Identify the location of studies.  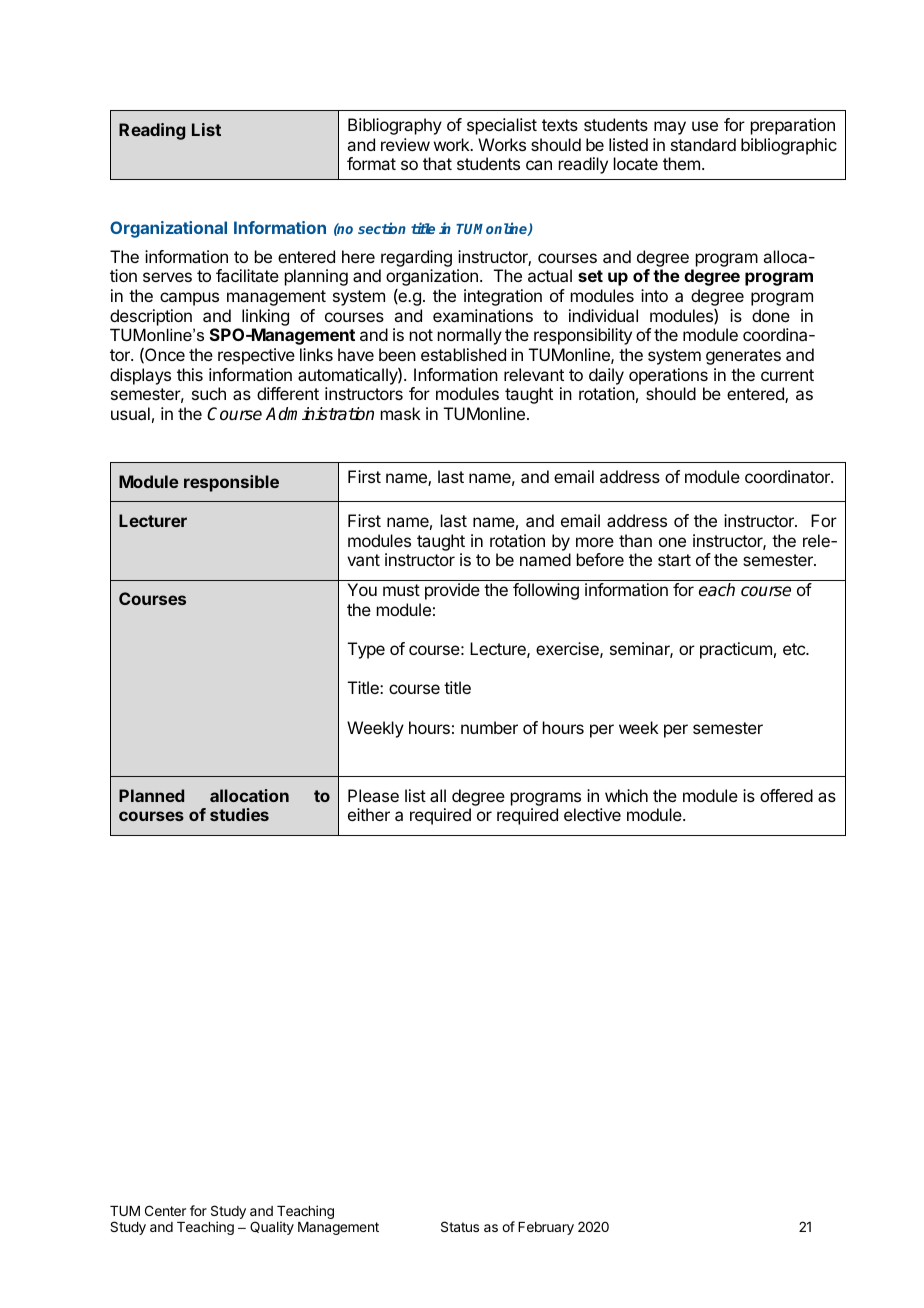
(239, 814).
